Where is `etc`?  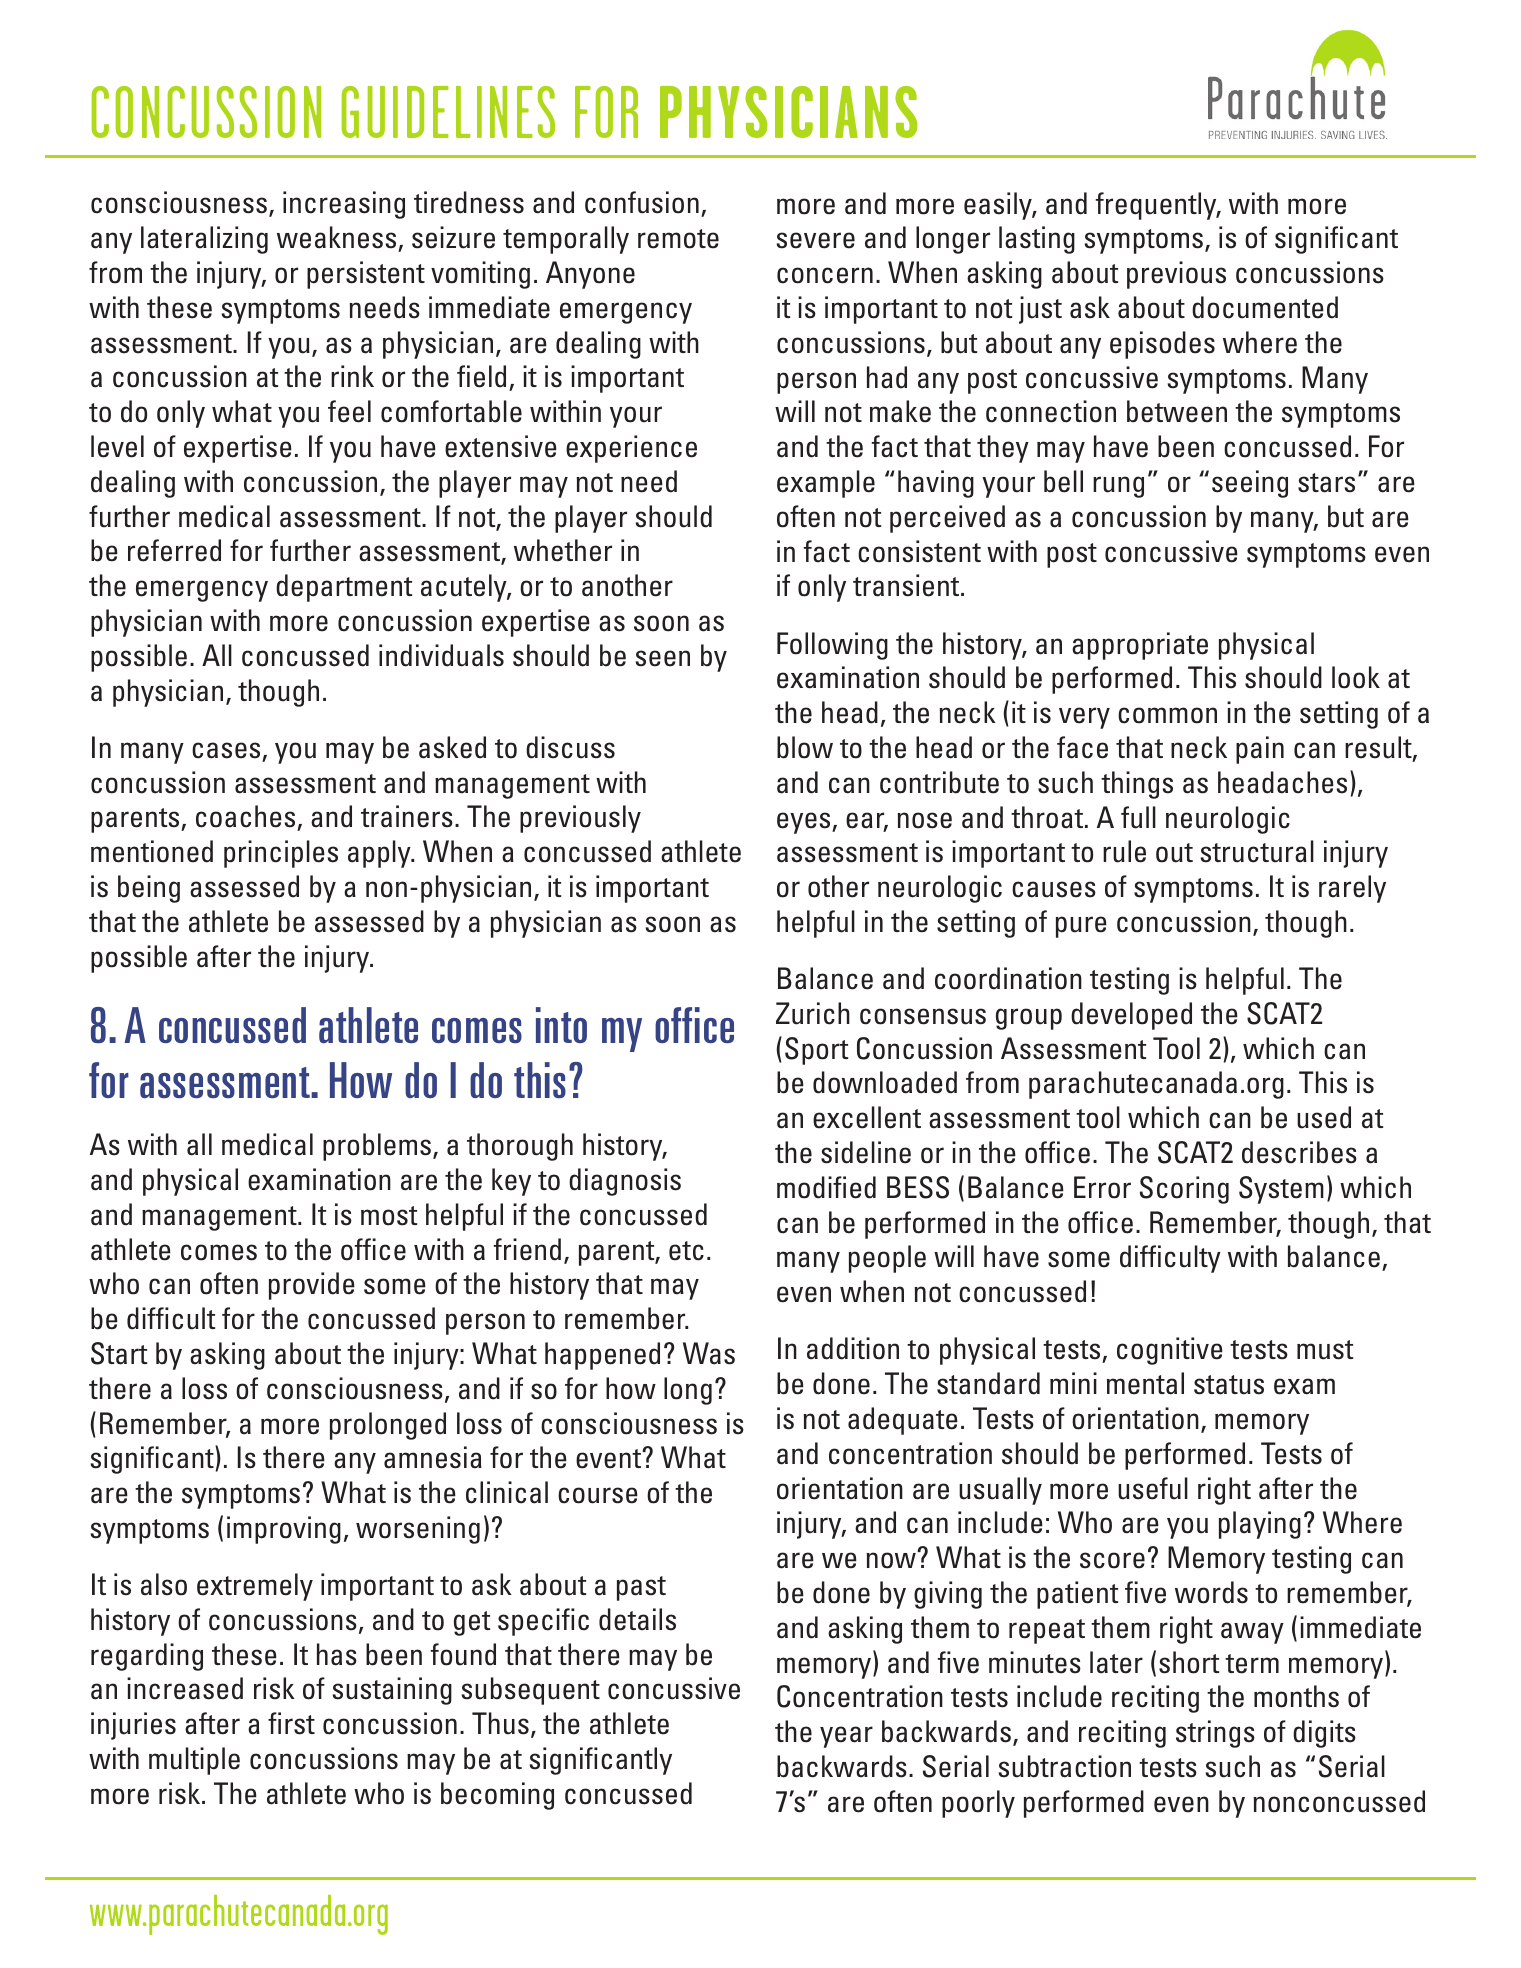 etc is located at coordinates (686, 1251).
